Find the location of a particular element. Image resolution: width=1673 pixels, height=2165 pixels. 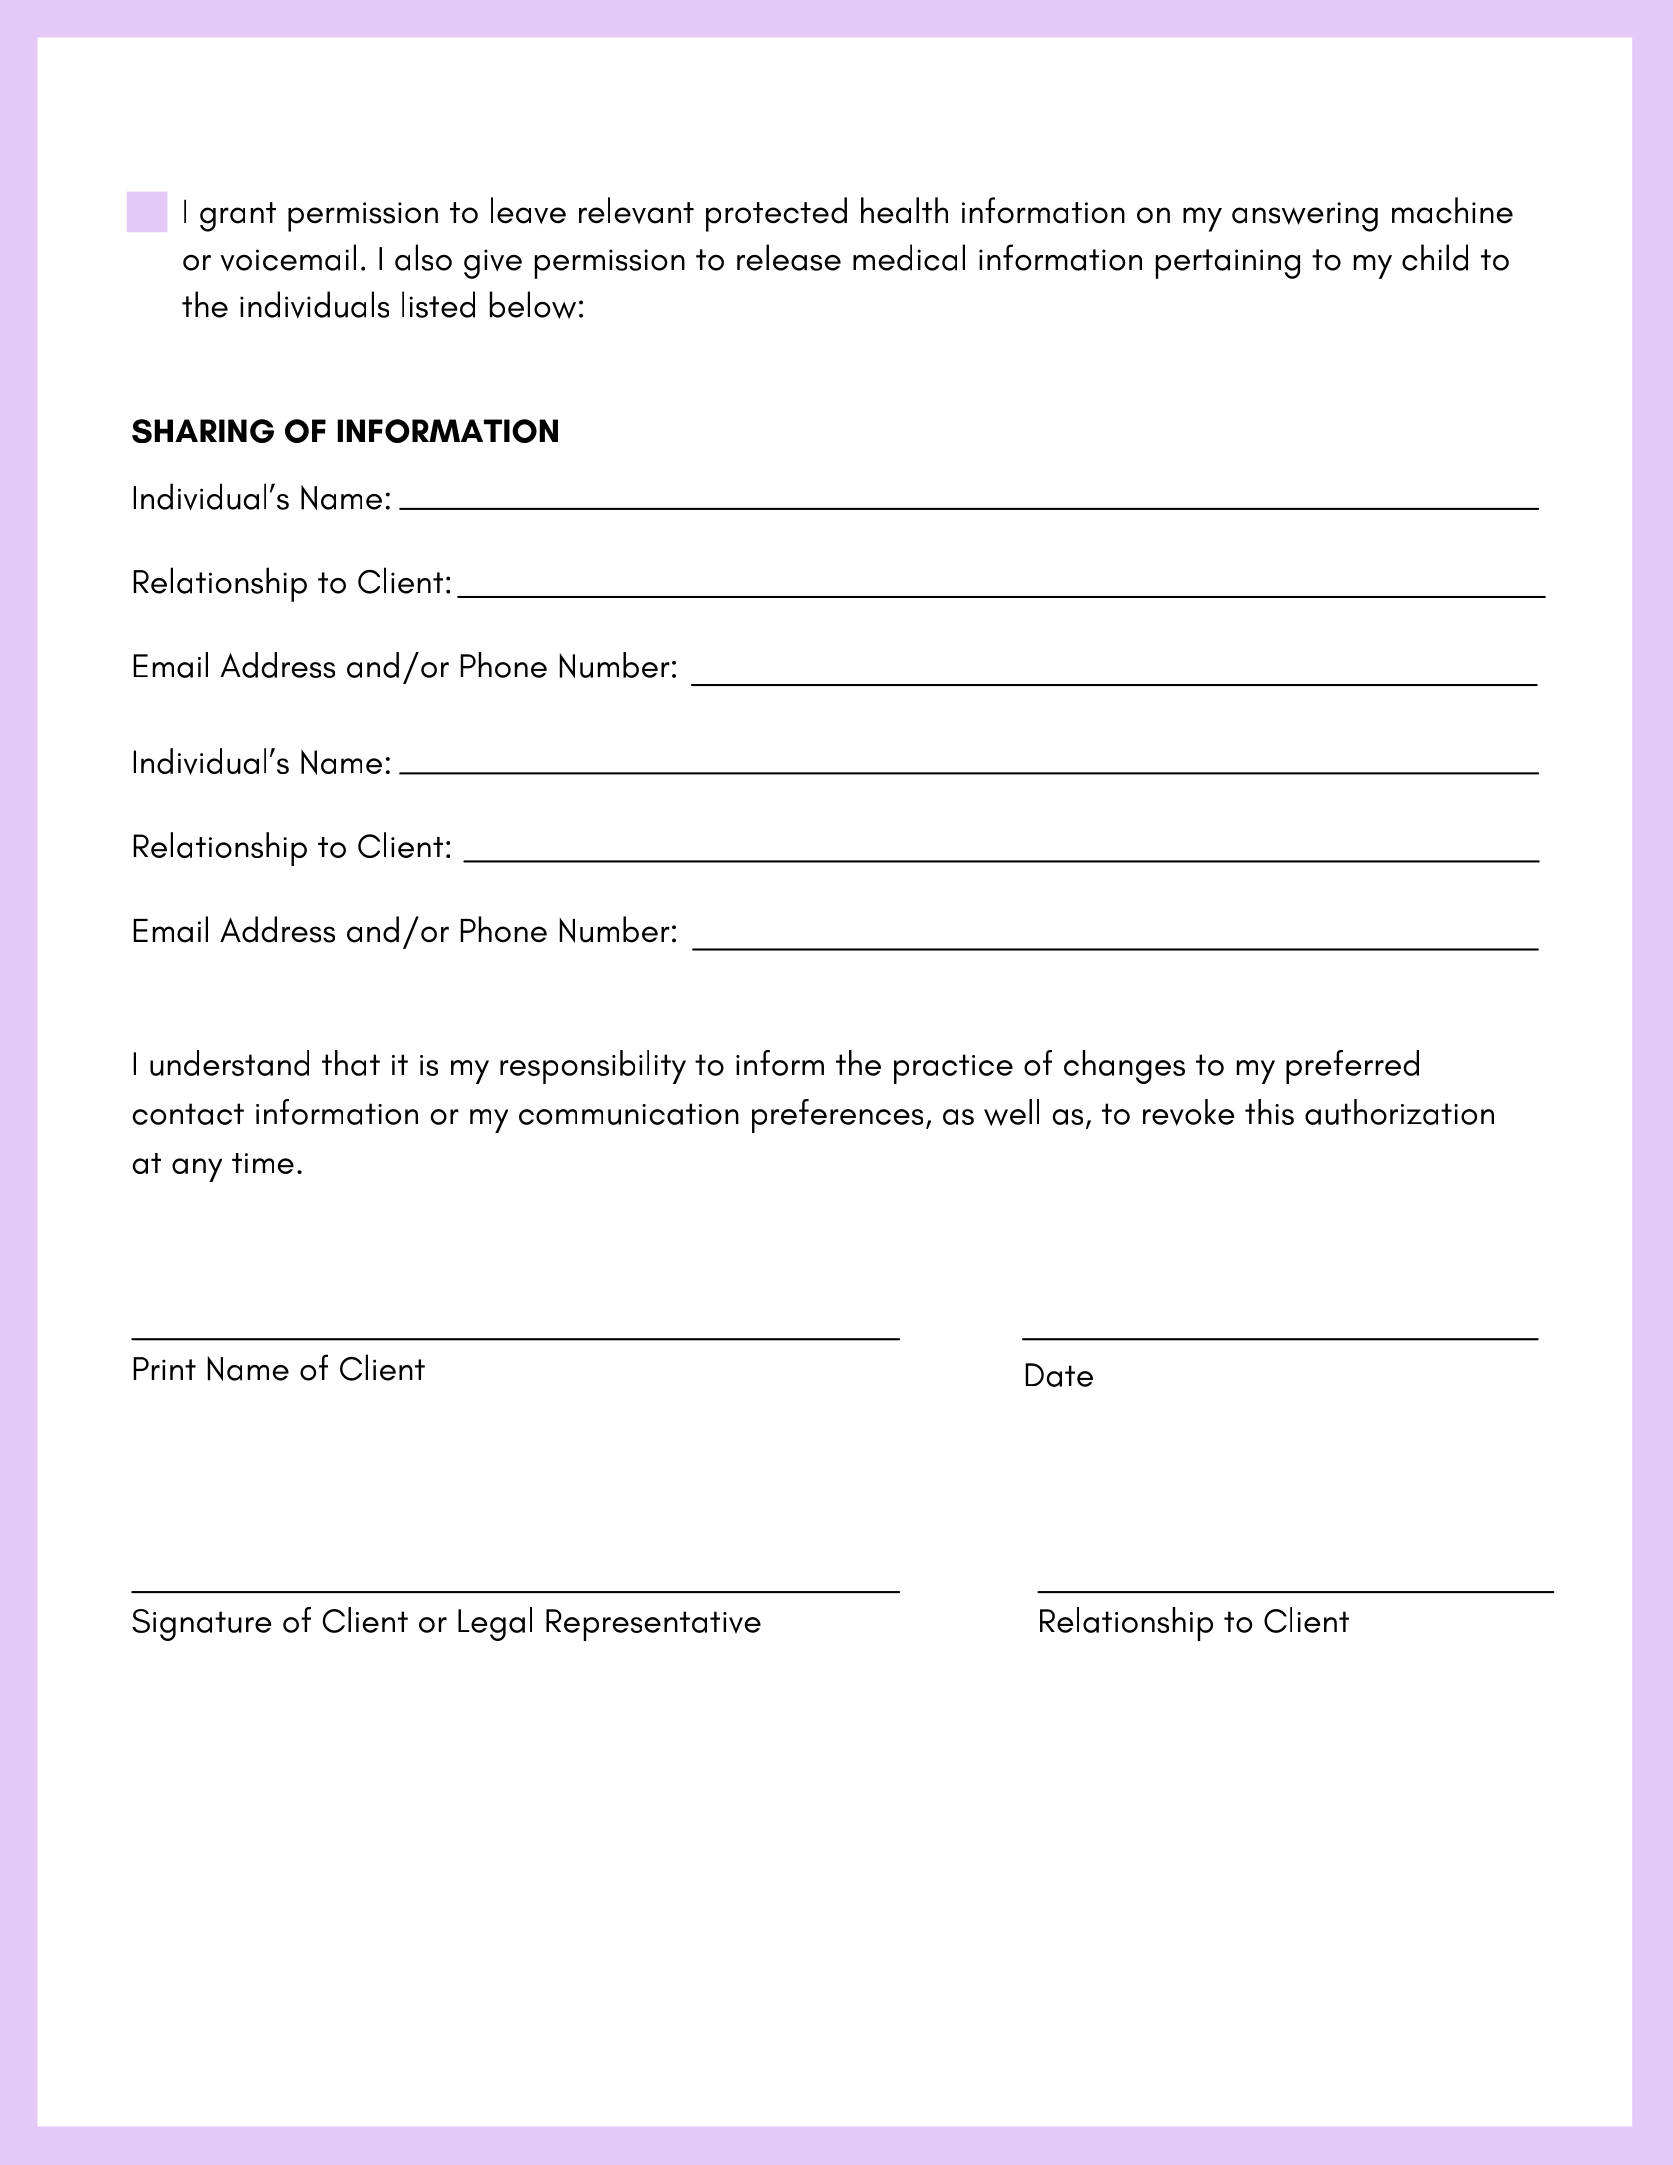

Signature is located at coordinates (201, 1625).
